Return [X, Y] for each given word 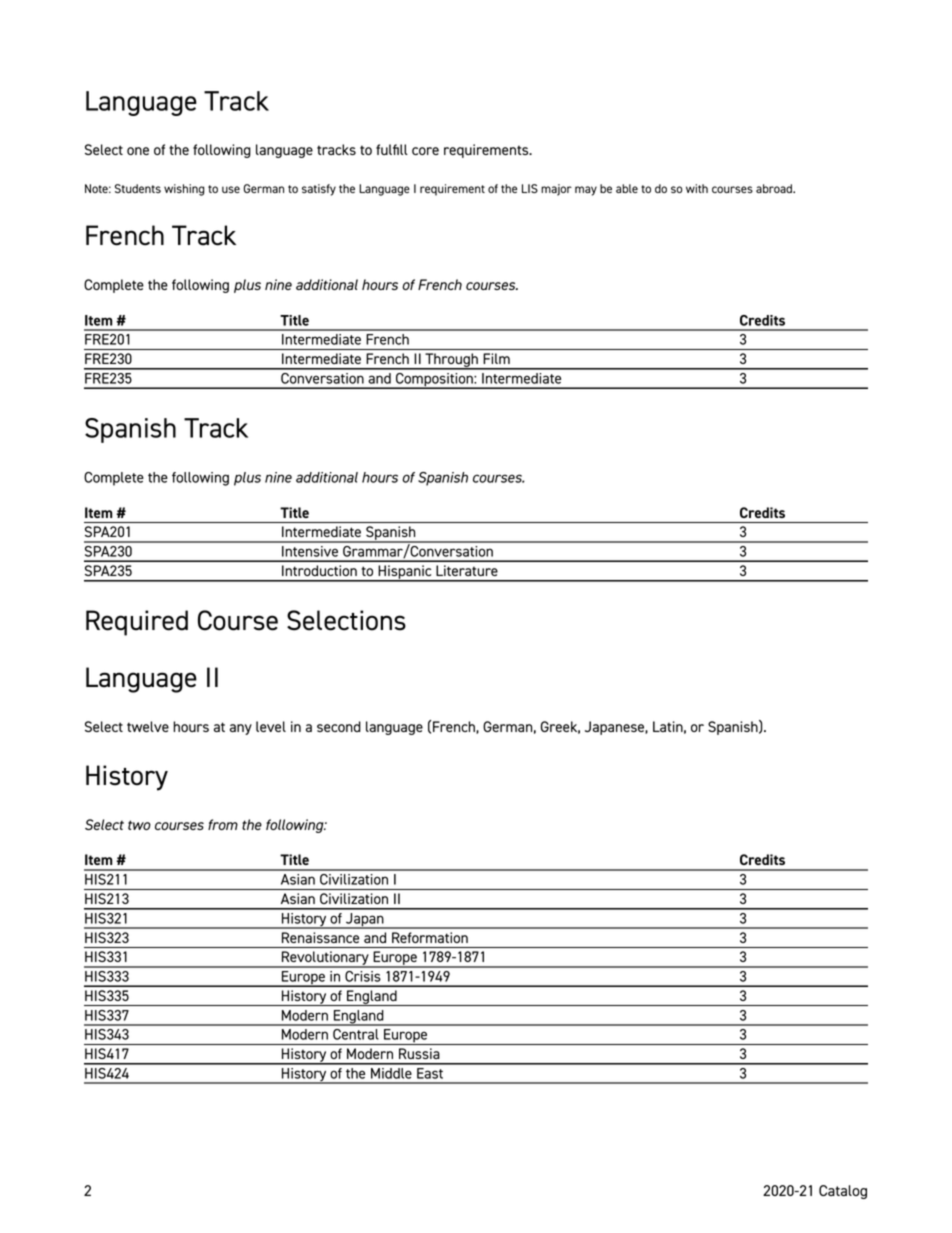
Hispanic [405, 573]
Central [356, 1034]
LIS [530, 188]
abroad [775, 188]
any [241, 729]
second [339, 726]
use [231, 189]
